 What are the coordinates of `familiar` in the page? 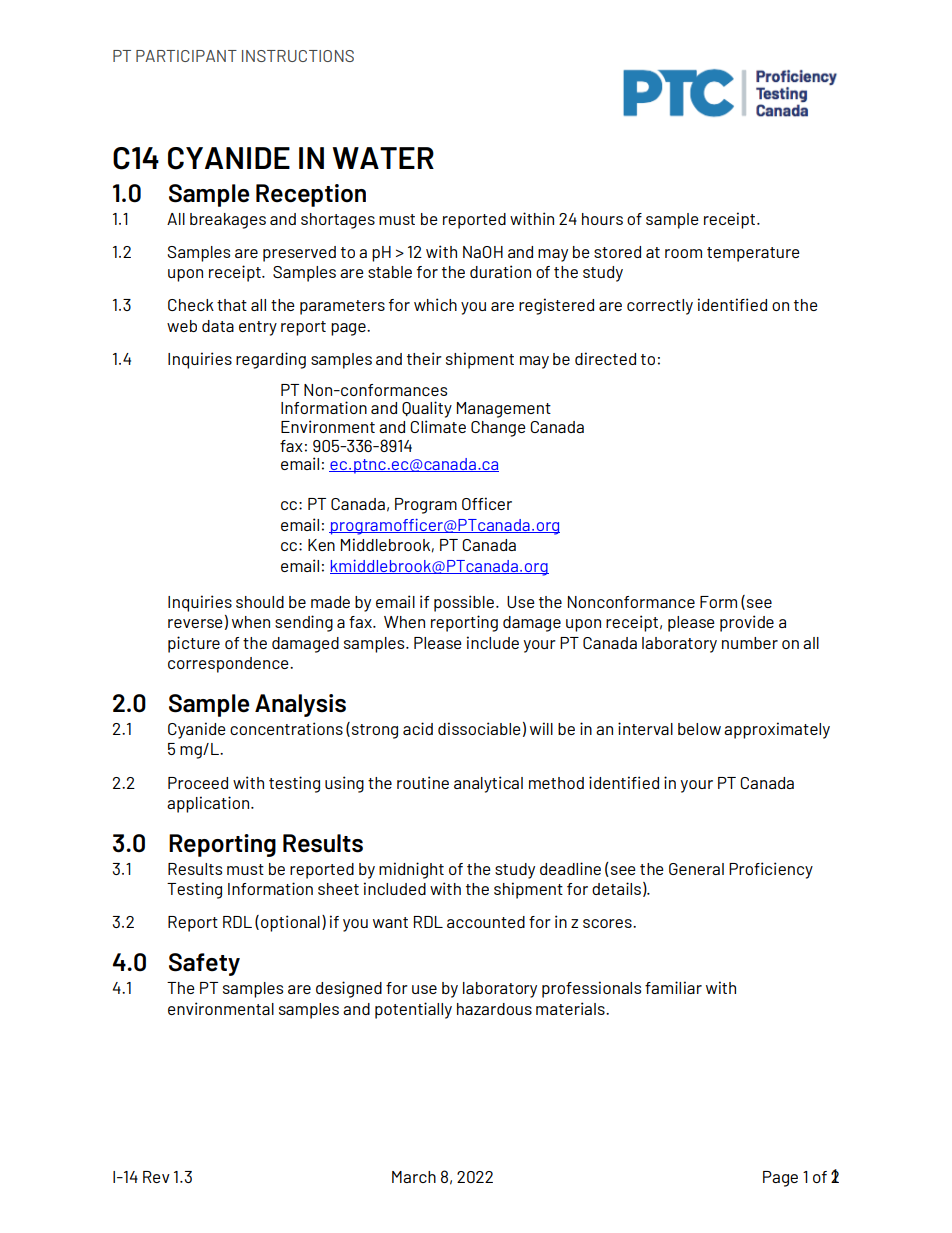 It's located at (673, 987).
